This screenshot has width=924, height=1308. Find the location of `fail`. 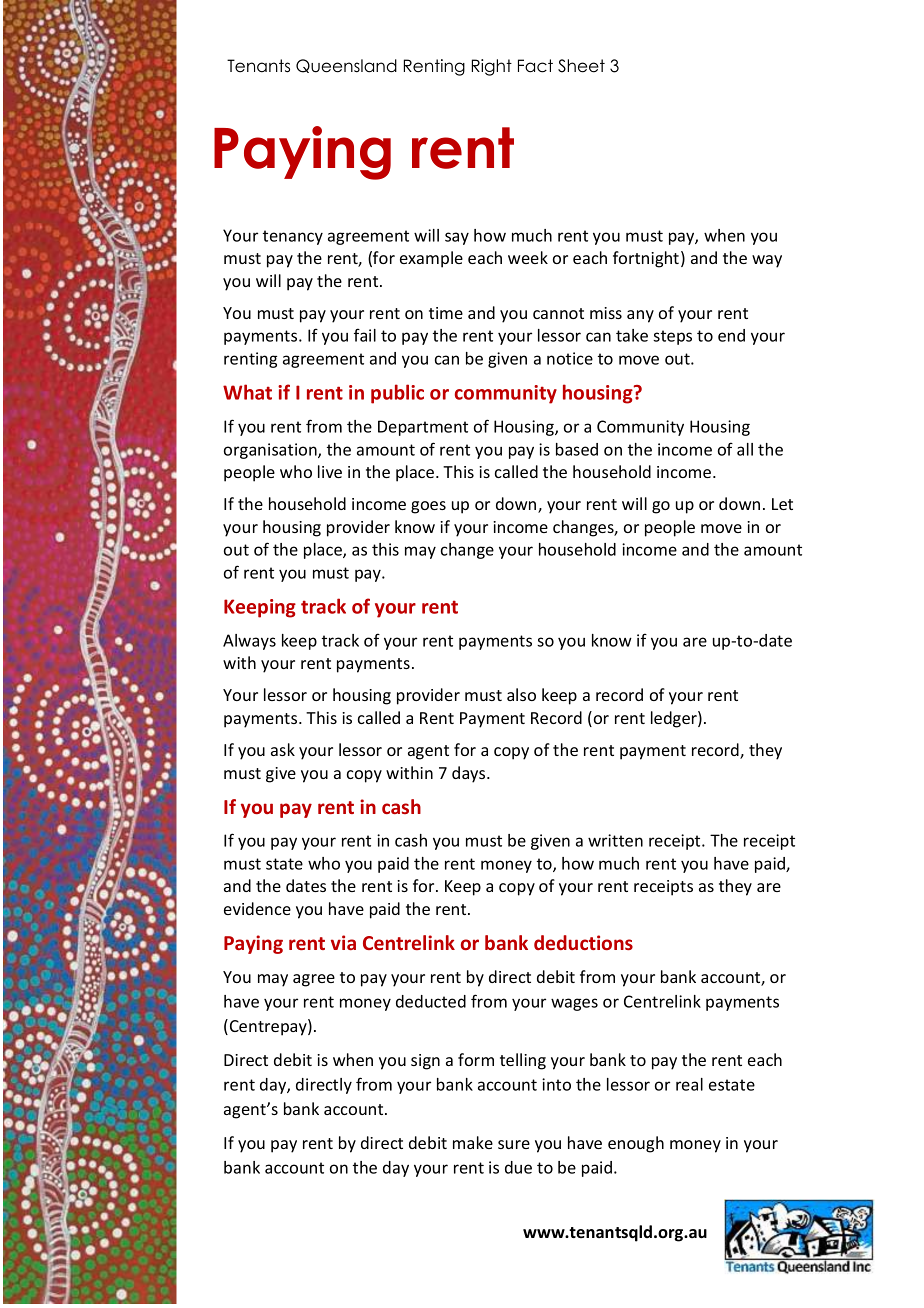

fail is located at coordinates (365, 335).
